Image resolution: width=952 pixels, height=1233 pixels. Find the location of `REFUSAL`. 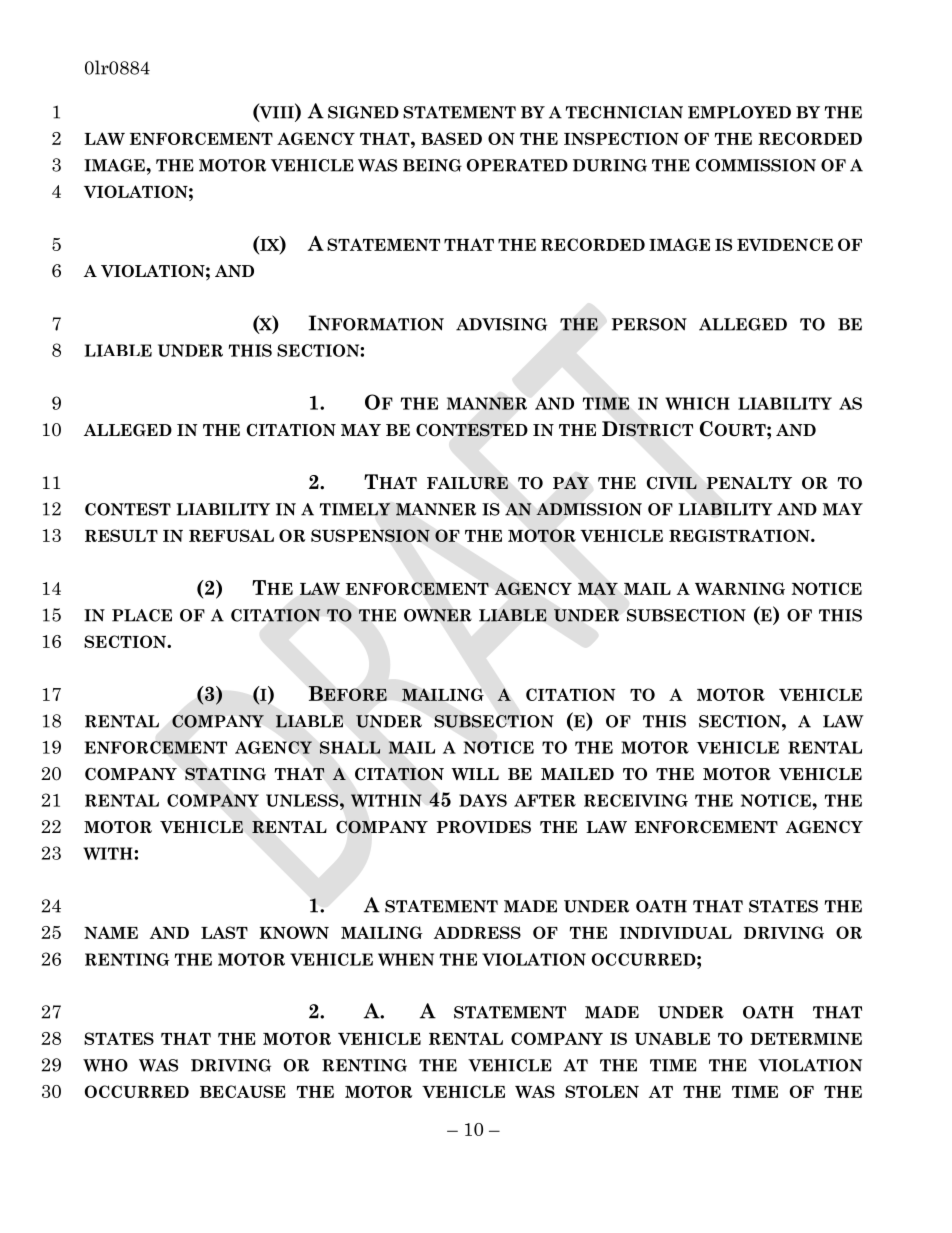

REFUSAL is located at coordinates (231, 535).
